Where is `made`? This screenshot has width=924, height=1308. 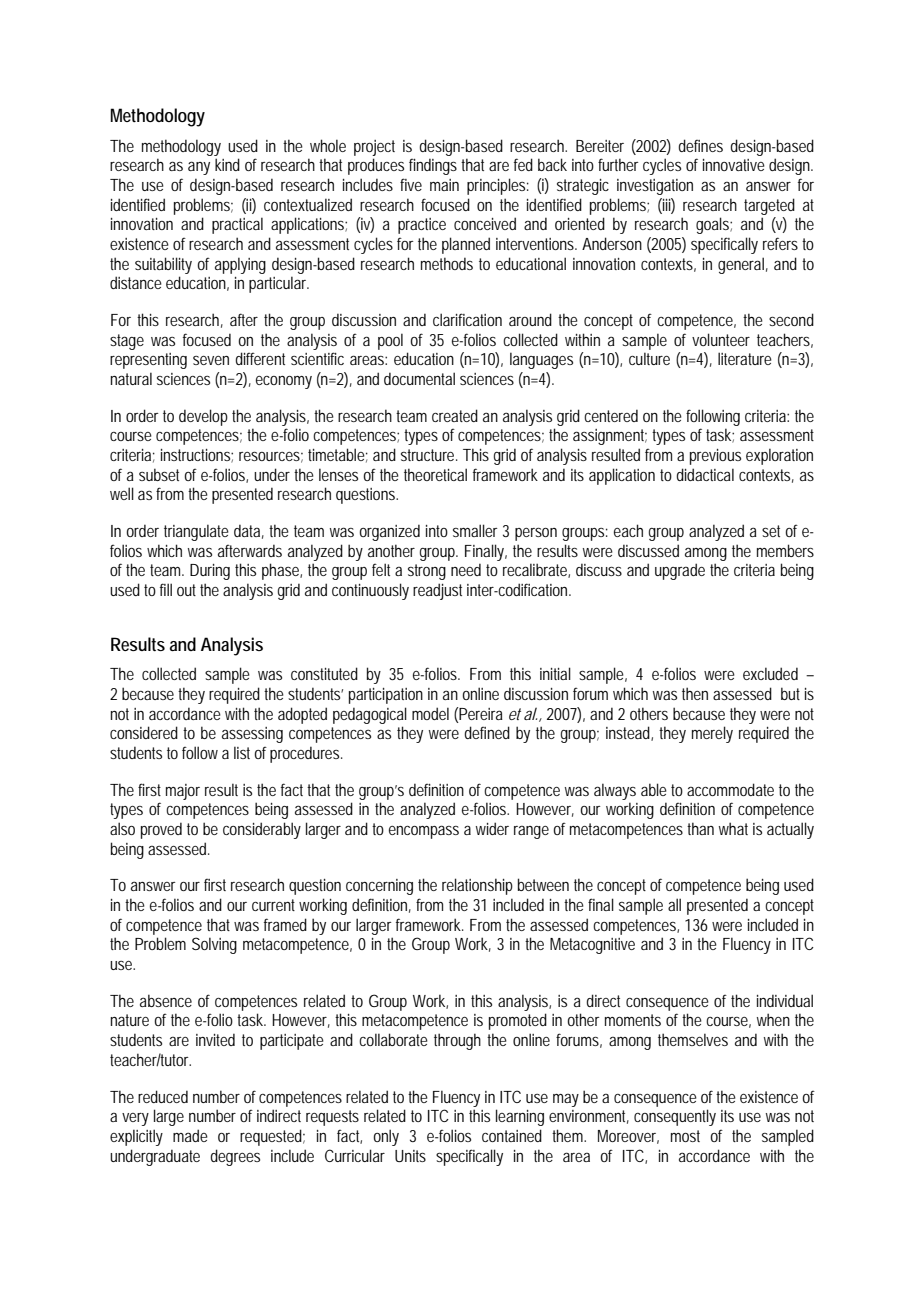
made is located at coordinates (190, 1135).
